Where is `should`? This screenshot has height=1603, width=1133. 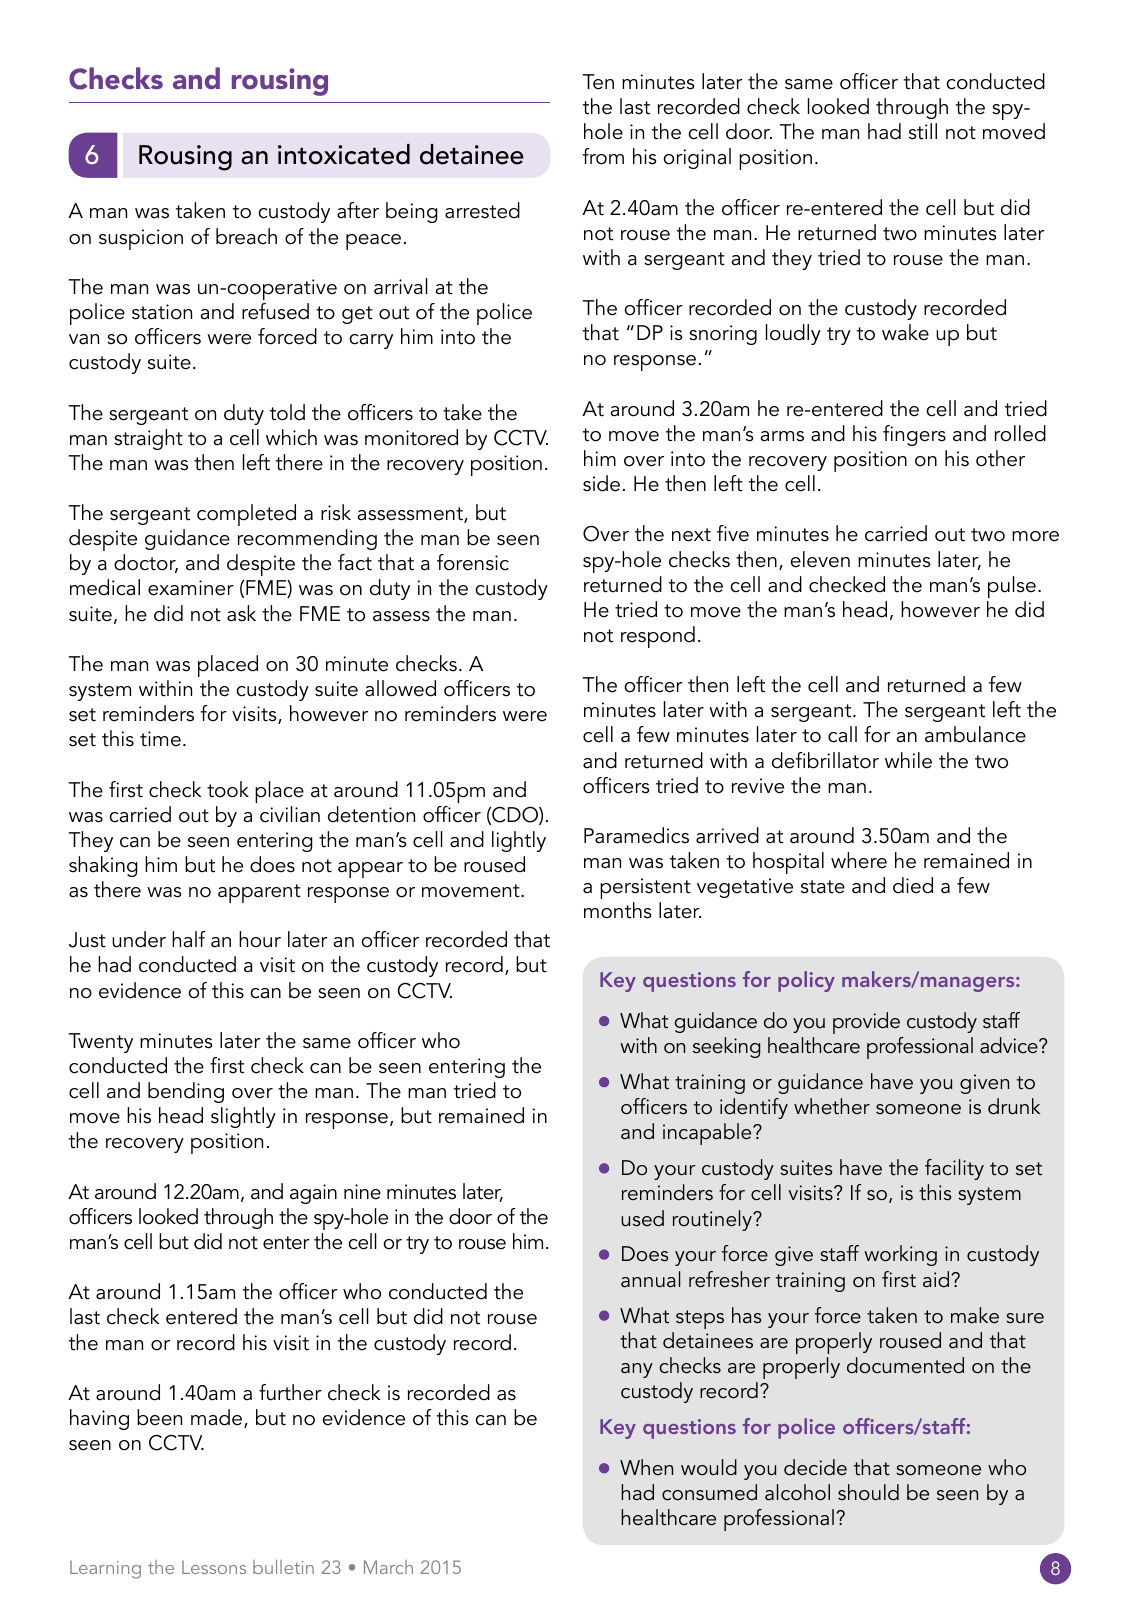 should is located at coordinates (868, 1492).
